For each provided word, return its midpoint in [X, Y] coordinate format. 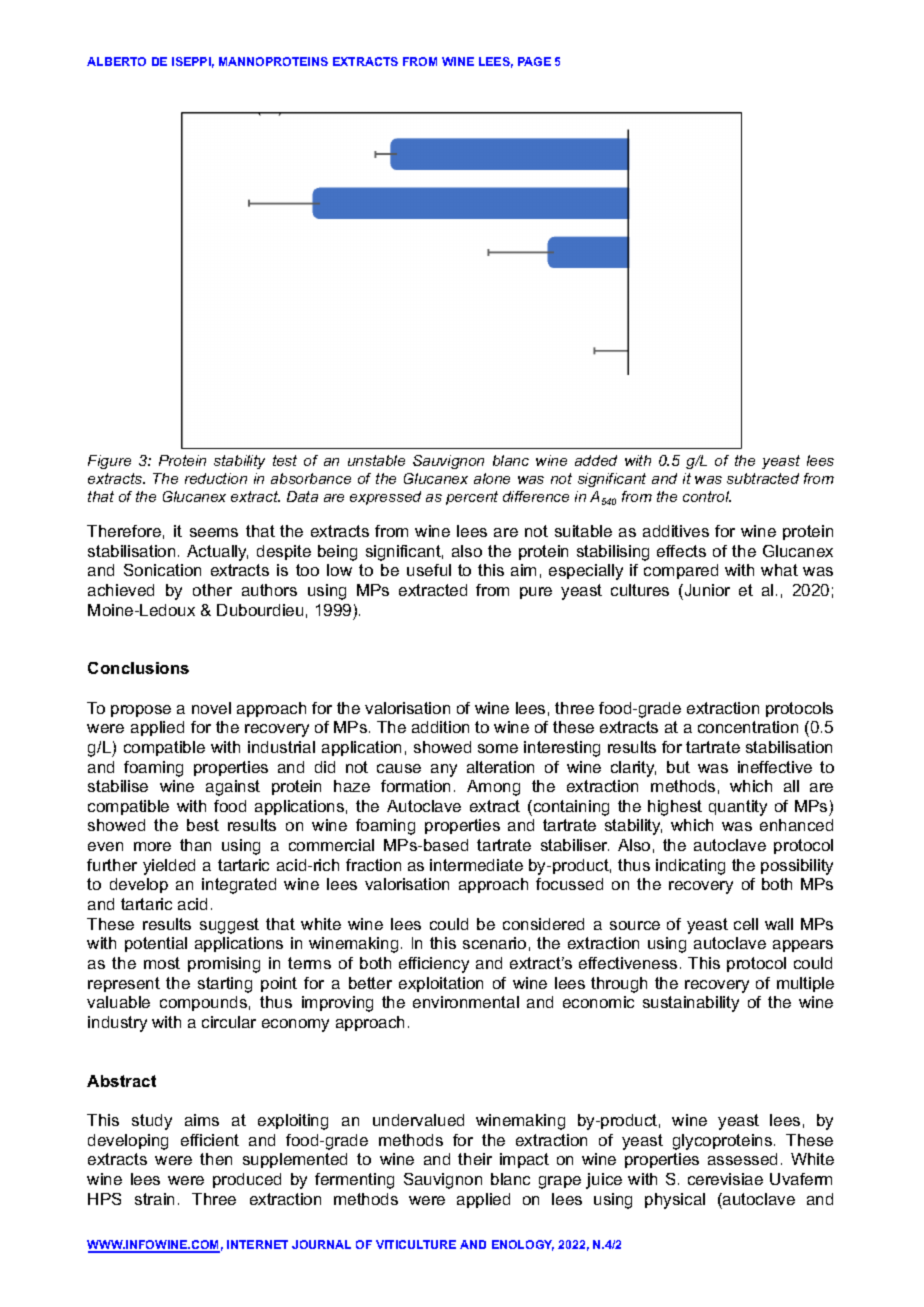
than [195, 845]
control [707, 496]
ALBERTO [116, 61]
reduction [216, 478]
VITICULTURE [416, 1244]
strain [154, 1199]
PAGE [534, 61]
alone [492, 478]
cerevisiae [725, 1179]
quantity [738, 808]
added [596, 460]
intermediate [476, 865]
